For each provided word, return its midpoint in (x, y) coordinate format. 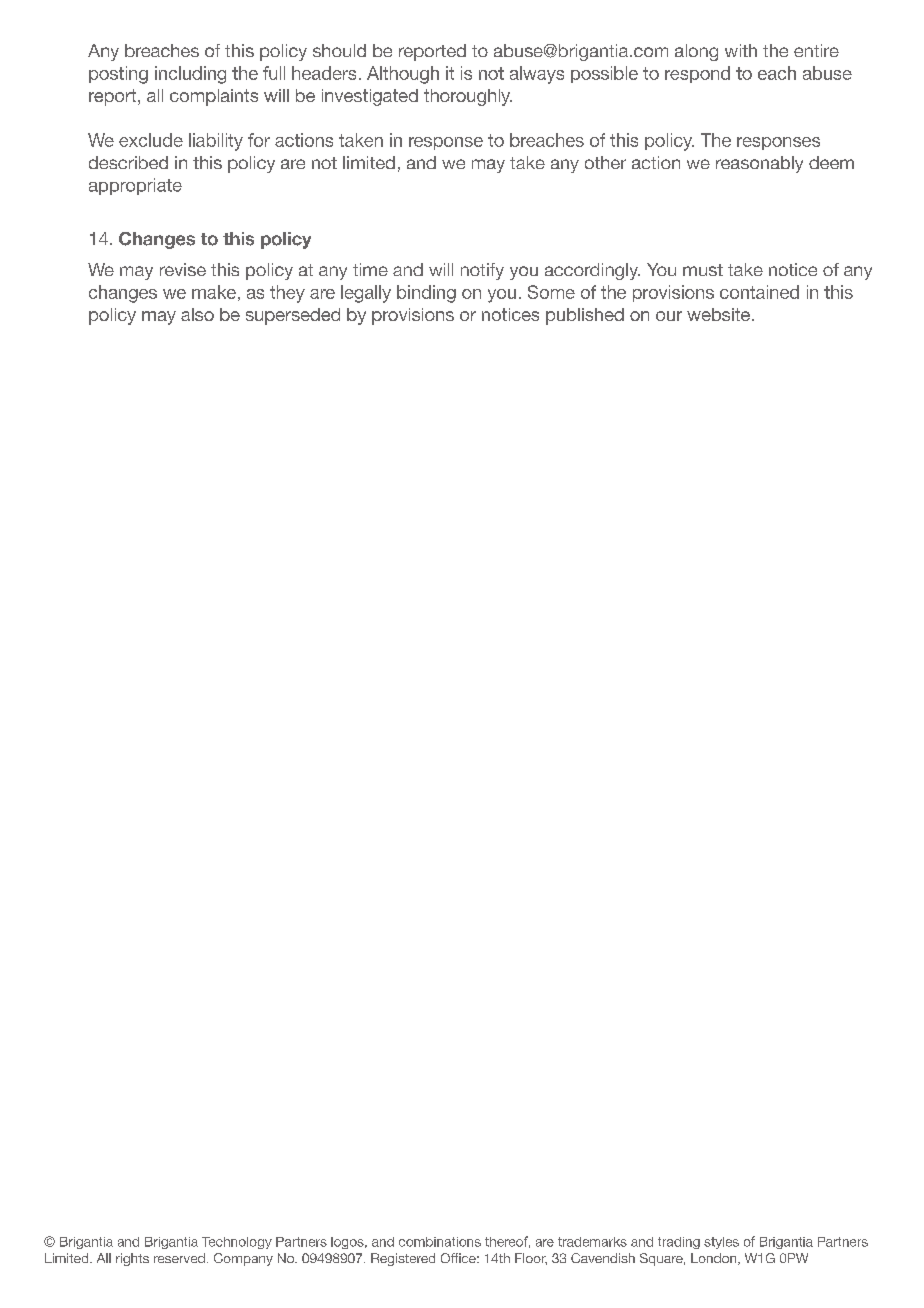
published (585, 316)
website (718, 314)
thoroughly (468, 97)
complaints (214, 97)
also (197, 314)
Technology (237, 1243)
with (741, 50)
